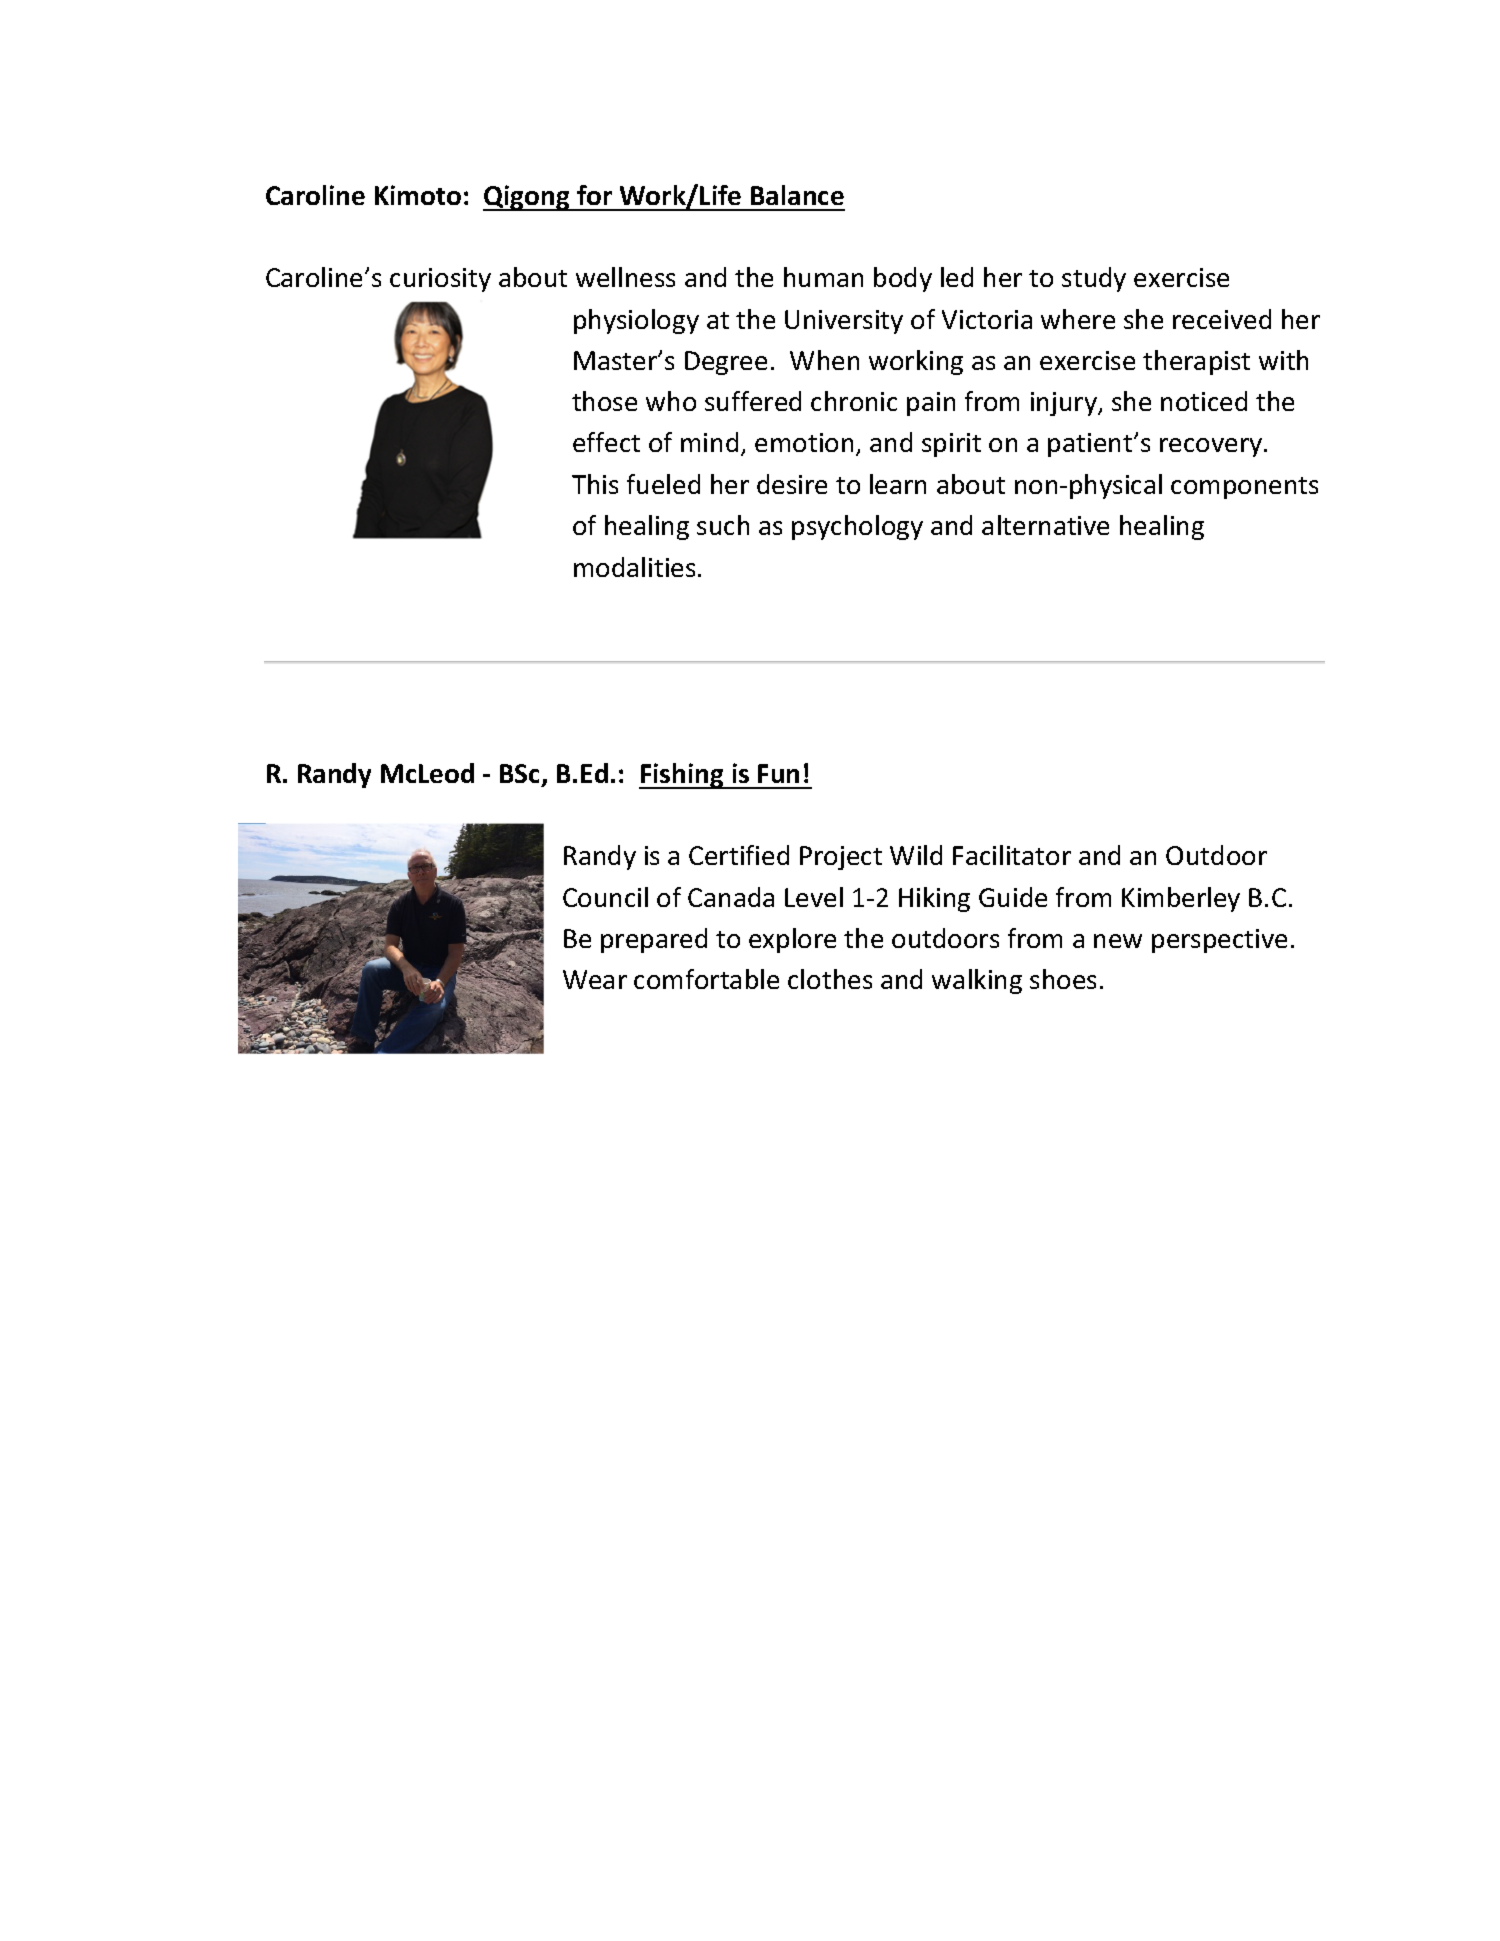  What do you see at coordinates (841, 858) in the page?
I see `Project` at bounding box center [841, 858].
